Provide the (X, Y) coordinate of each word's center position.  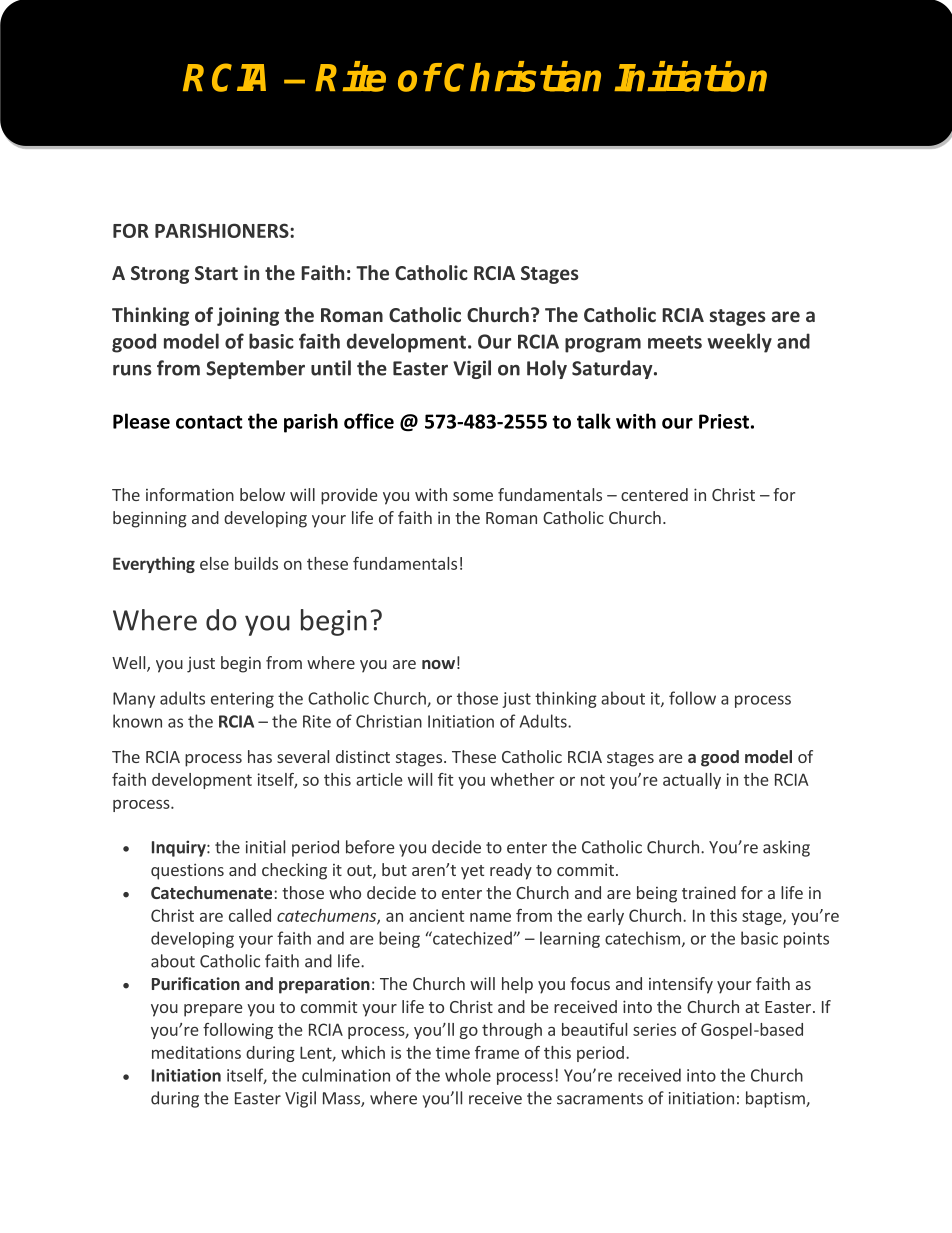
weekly (739, 343)
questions (187, 871)
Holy (547, 369)
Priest (724, 421)
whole (468, 1075)
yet (472, 872)
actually (692, 781)
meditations (196, 1052)
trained (709, 892)
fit (445, 779)
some (473, 496)
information (190, 494)
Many (134, 700)
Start (216, 273)
